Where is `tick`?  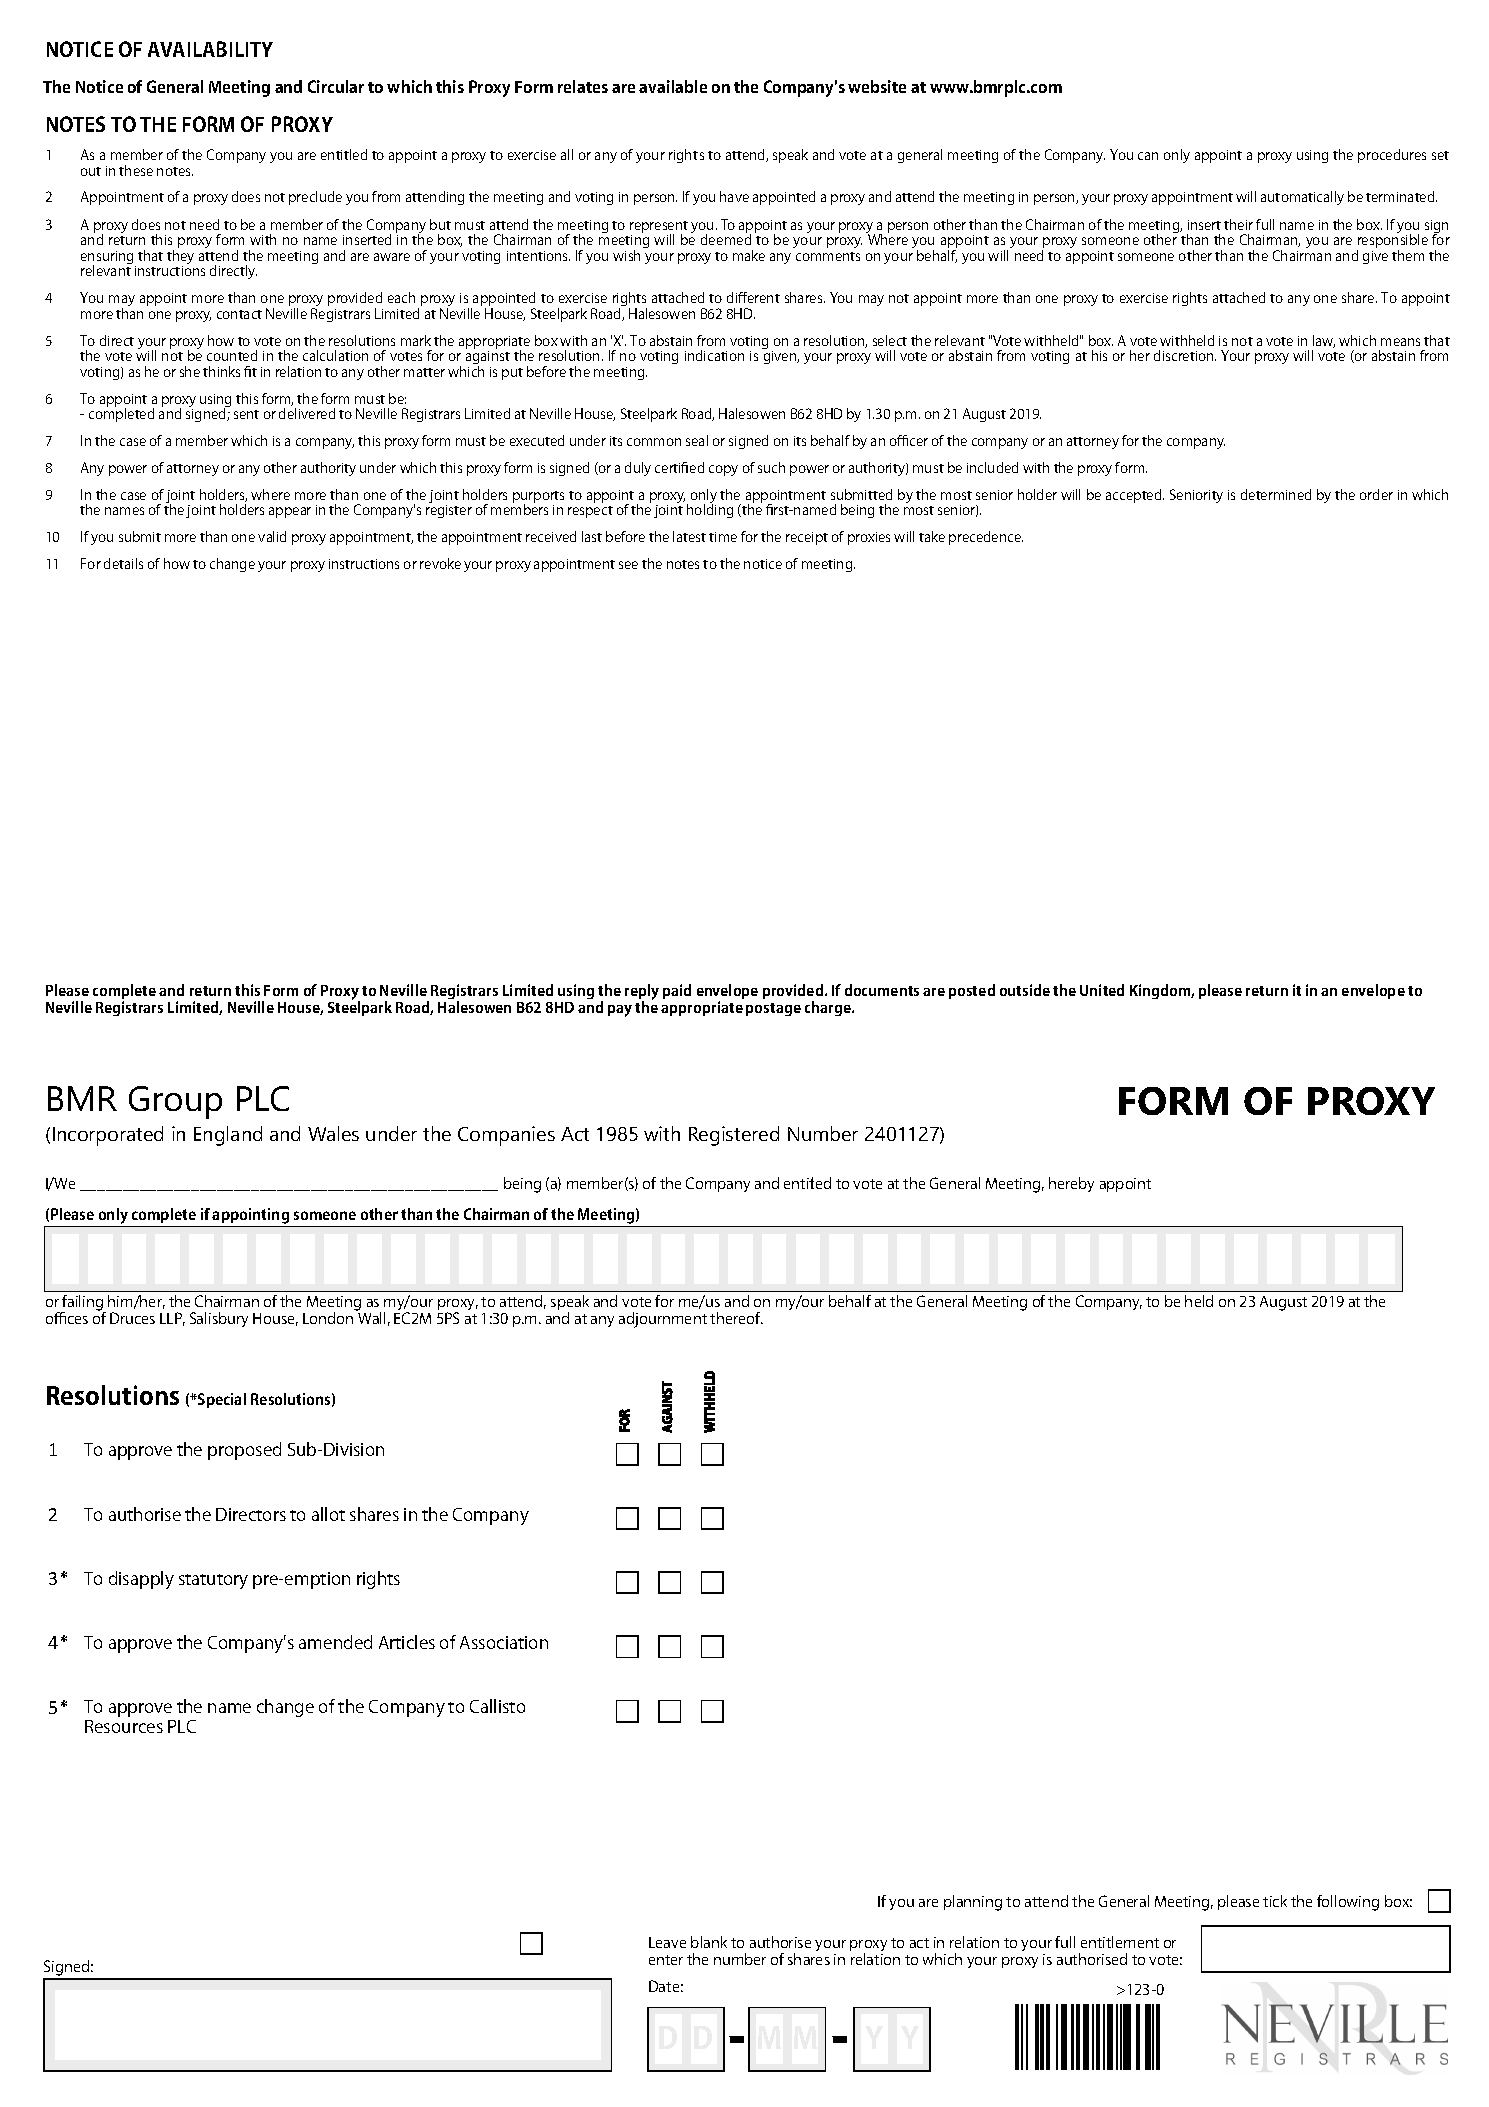 tick is located at coordinates (1275, 1901).
